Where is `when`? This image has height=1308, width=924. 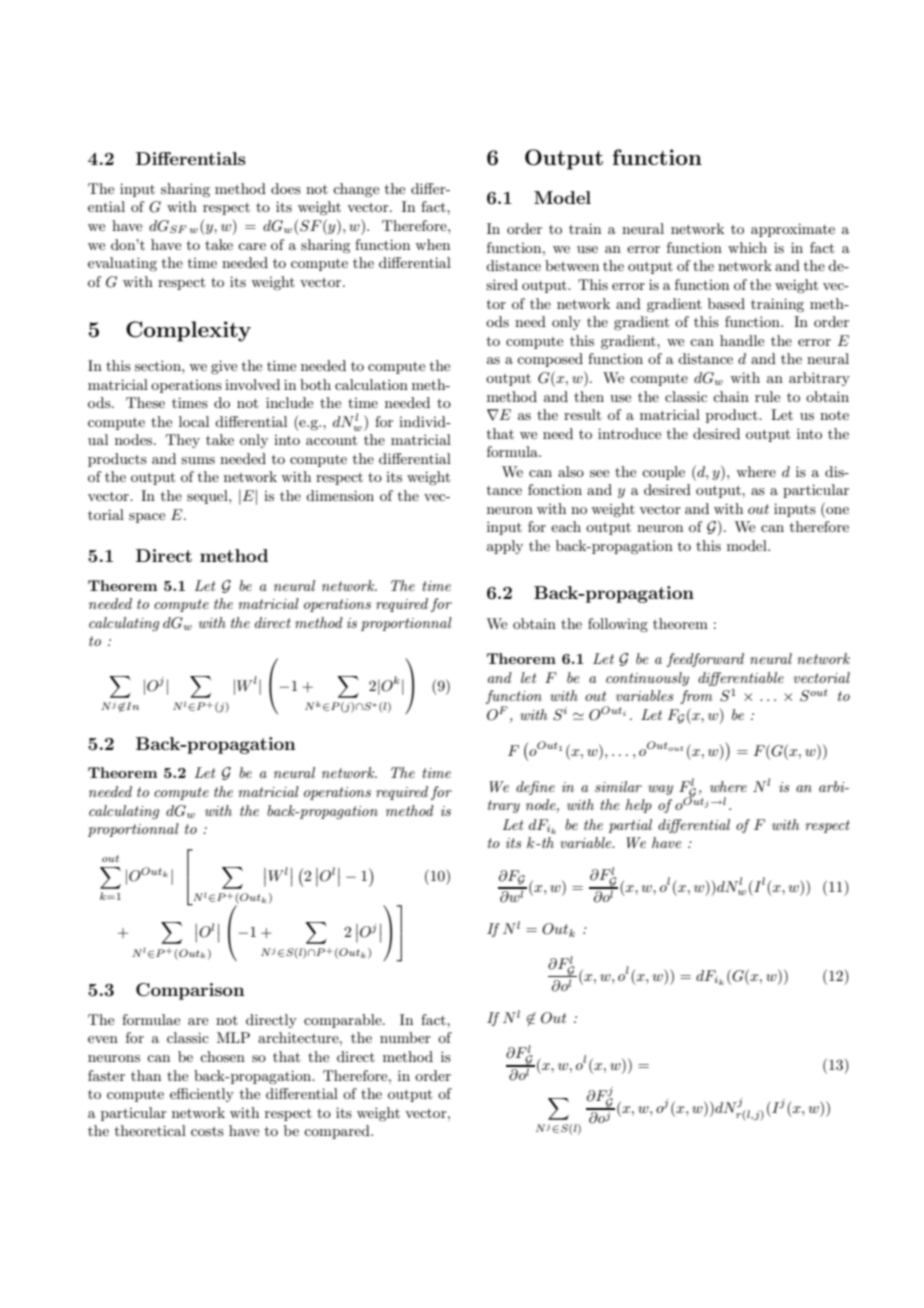 when is located at coordinates (432, 244).
